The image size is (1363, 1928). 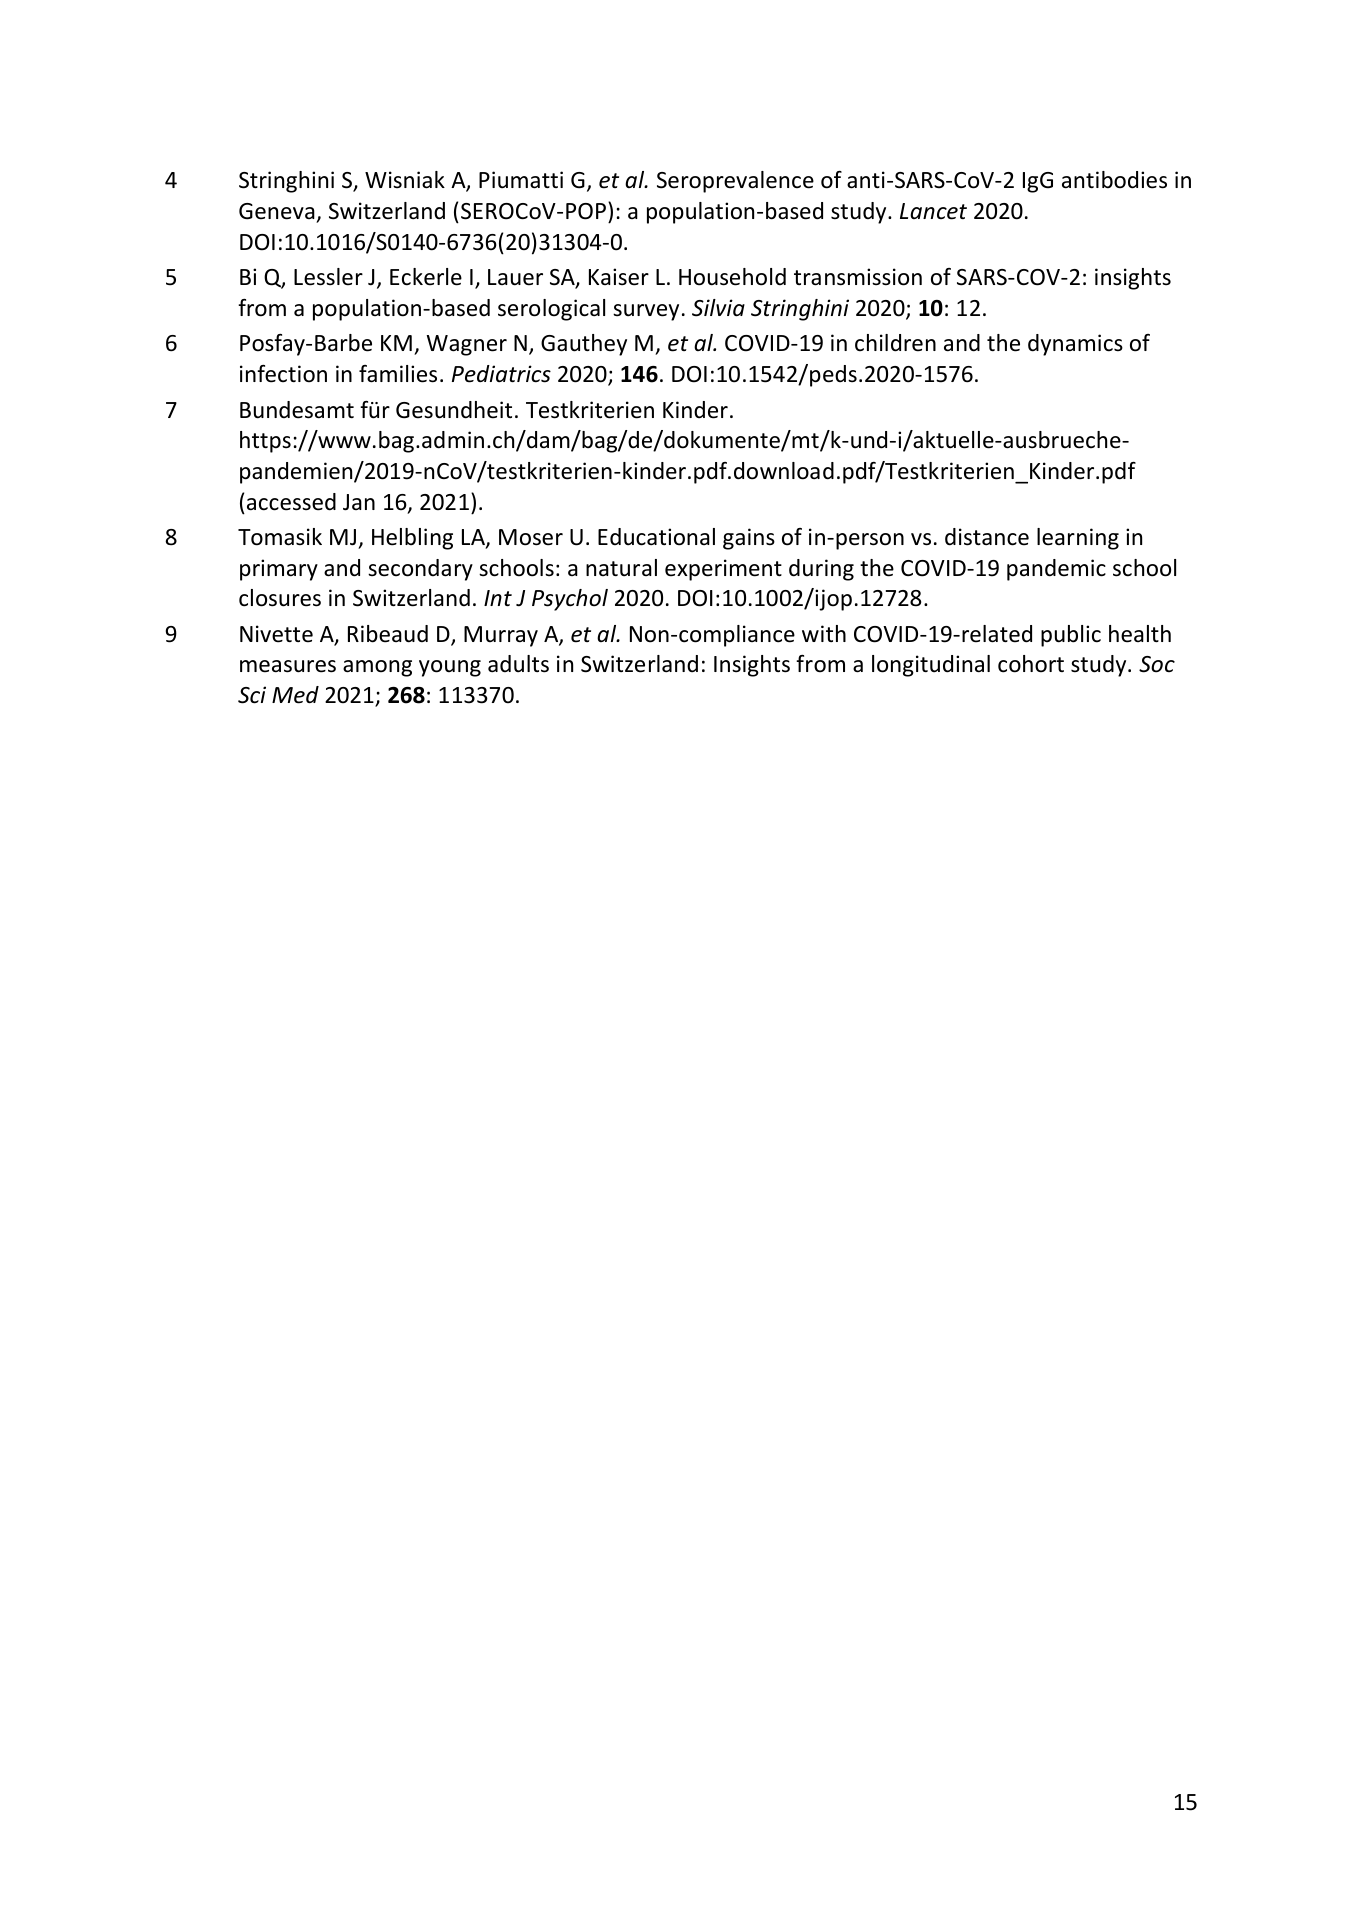 What do you see at coordinates (933, 211) in the screenshot?
I see `Lancet` at bounding box center [933, 211].
